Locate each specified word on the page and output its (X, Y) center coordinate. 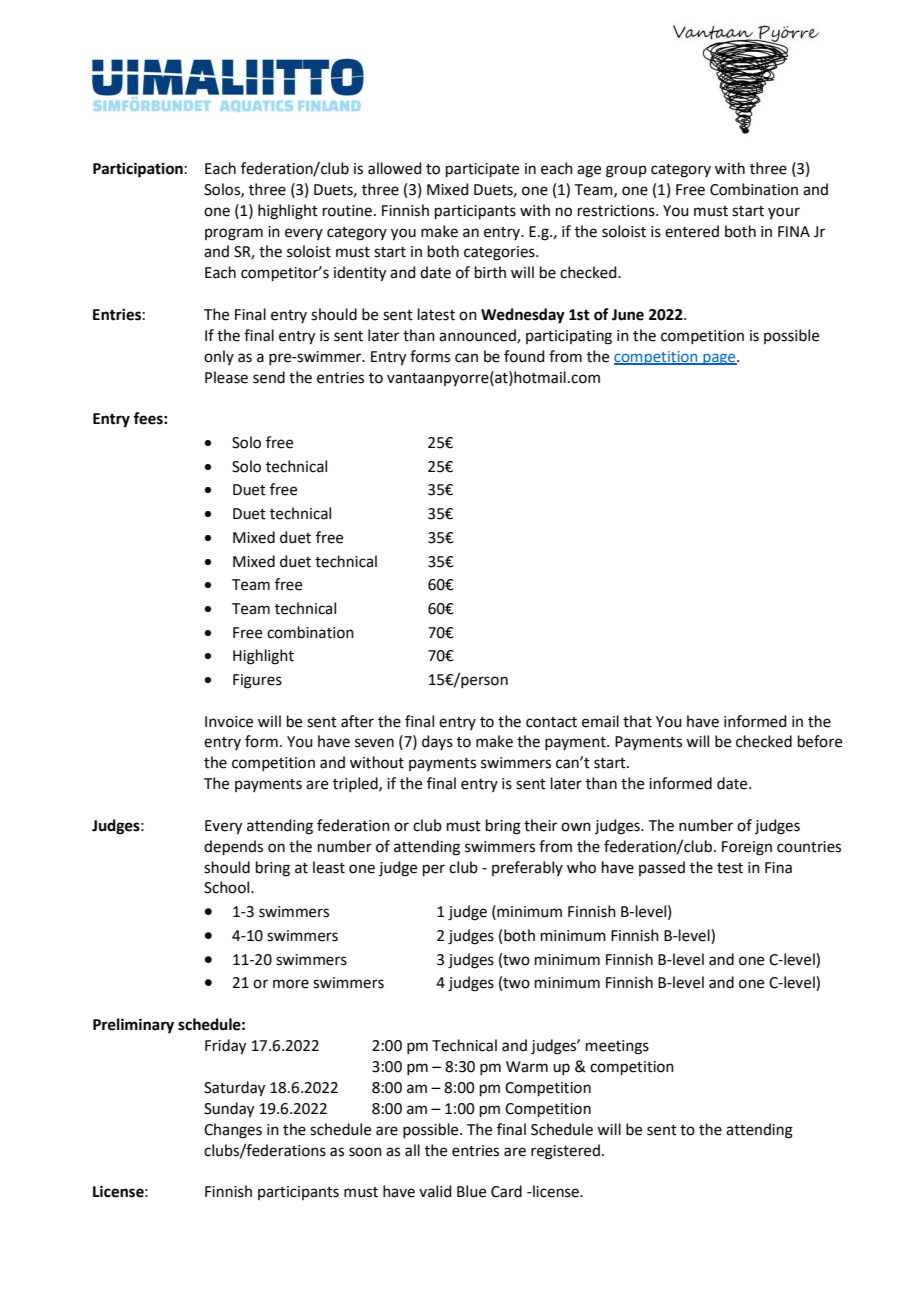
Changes (233, 1131)
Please (226, 377)
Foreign (747, 848)
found (524, 356)
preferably (527, 868)
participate (482, 170)
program (234, 234)
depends (233, 847)
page (719, 359)
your (784, 213)
